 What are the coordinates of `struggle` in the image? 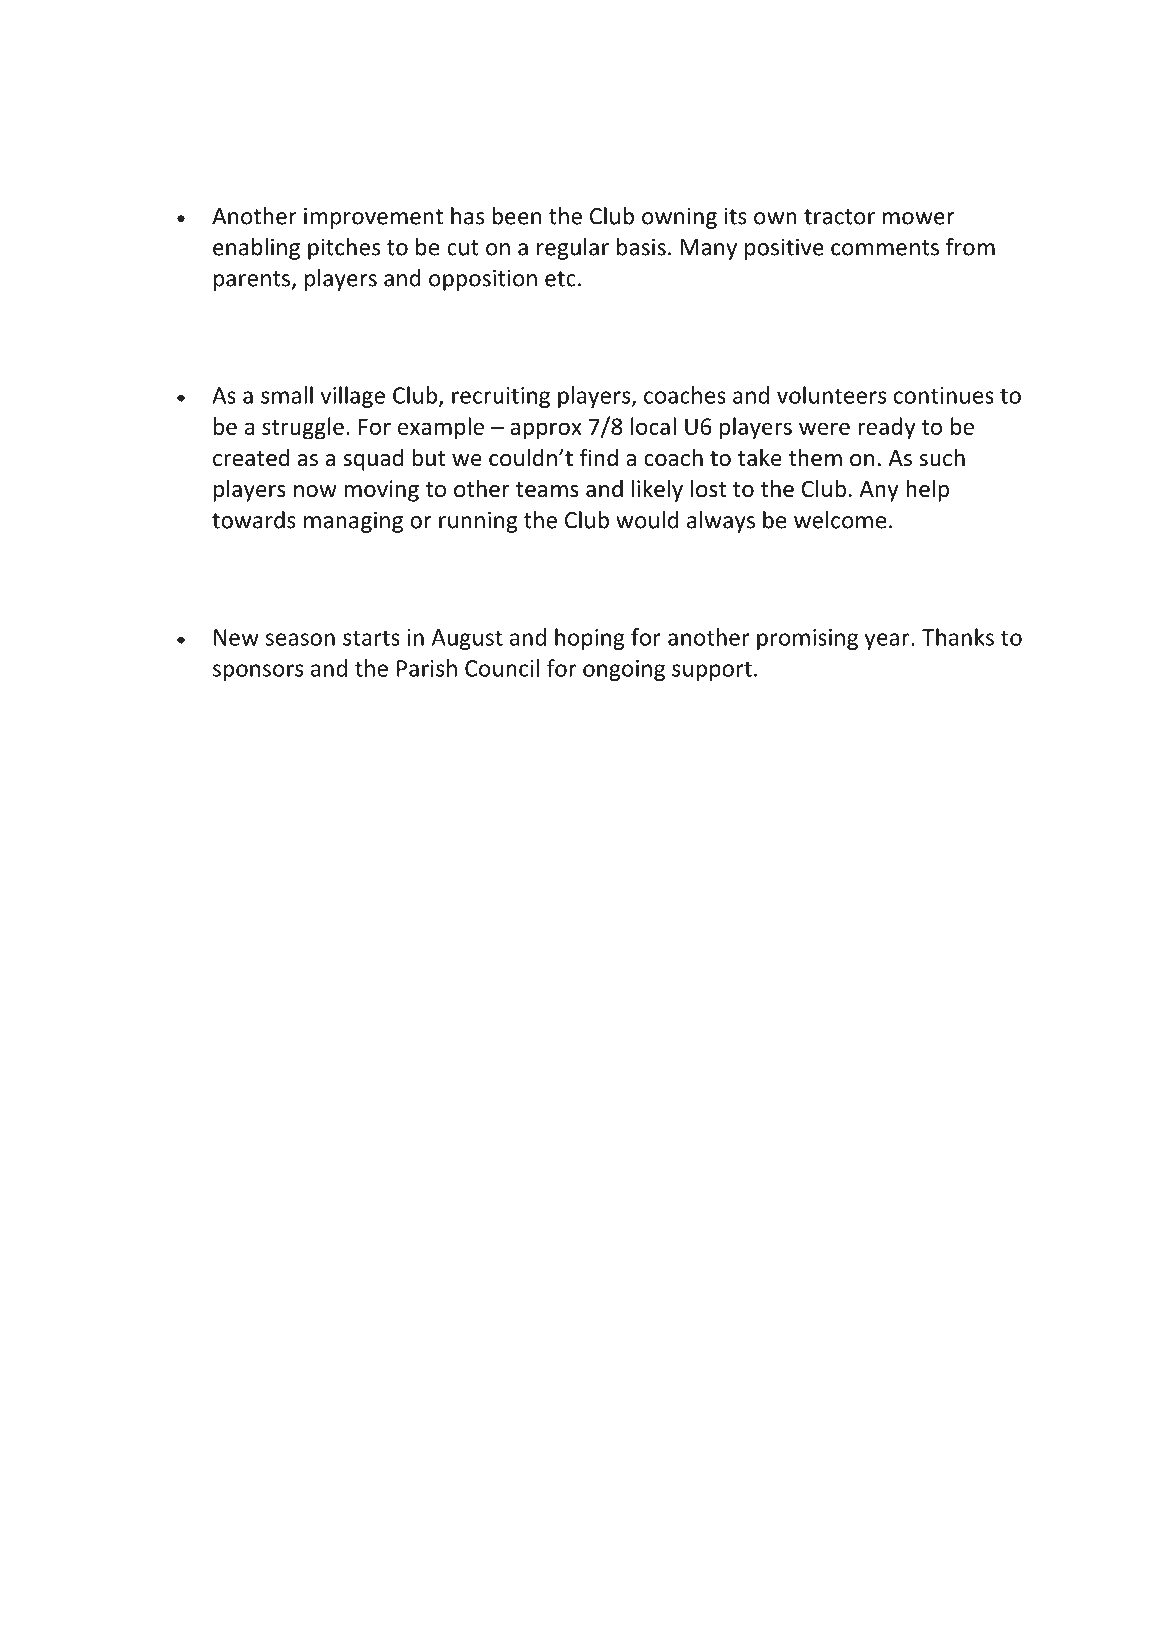 It's located at (303, 428).
